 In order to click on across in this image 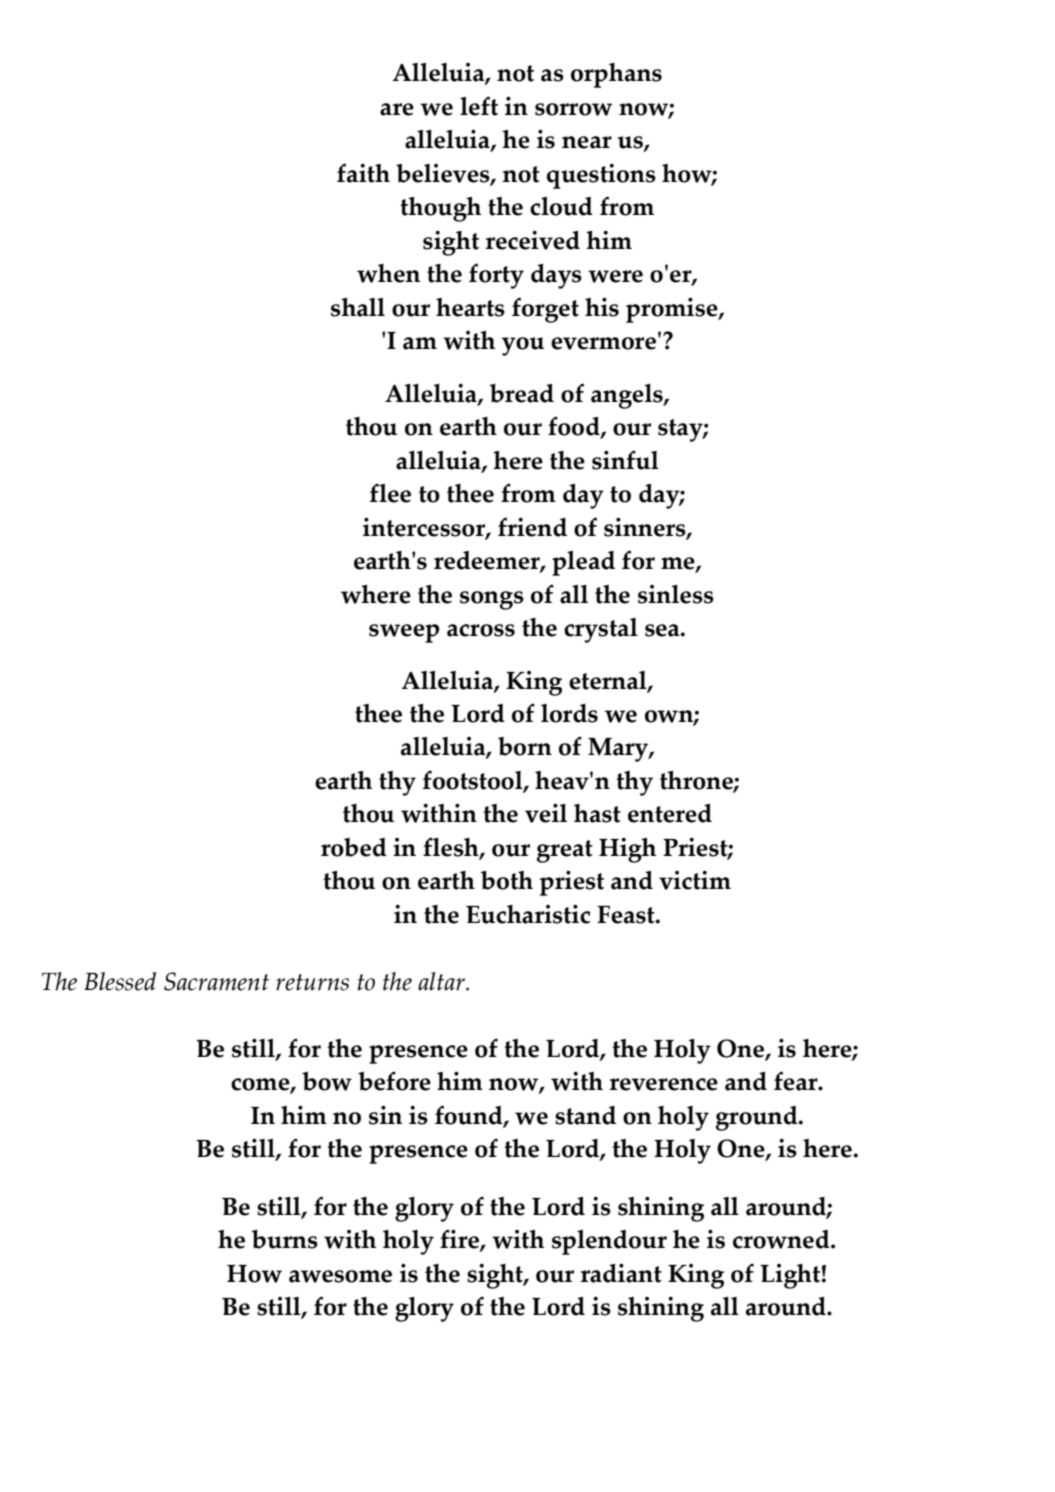, I will do `click(481, 630)`.
